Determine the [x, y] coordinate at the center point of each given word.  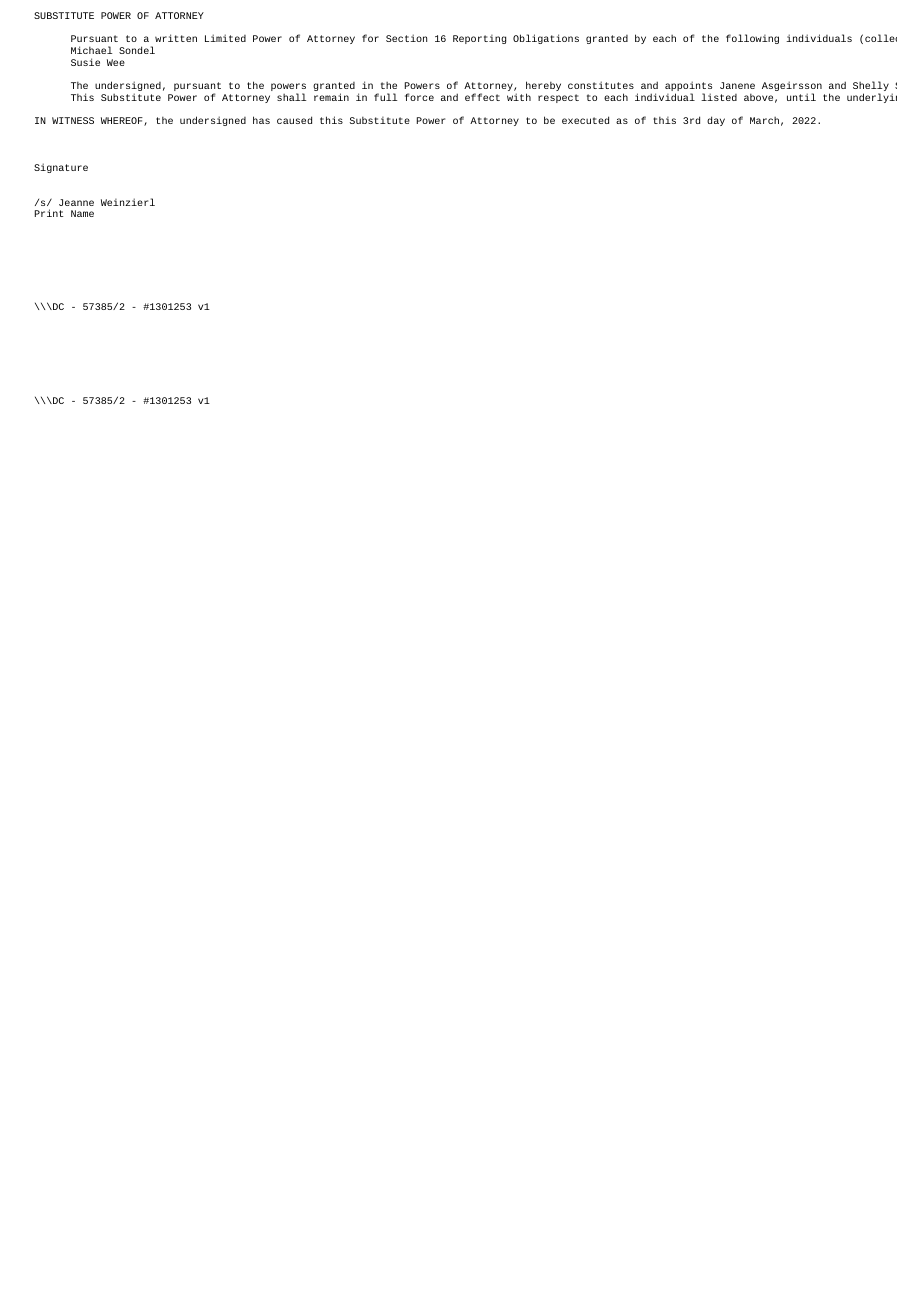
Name [82, 213]
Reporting [479, 39]
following [752, 39]
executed [585, 120]
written [176, 38]
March [764, 120]
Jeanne [76, 202]
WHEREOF [123, 121]
